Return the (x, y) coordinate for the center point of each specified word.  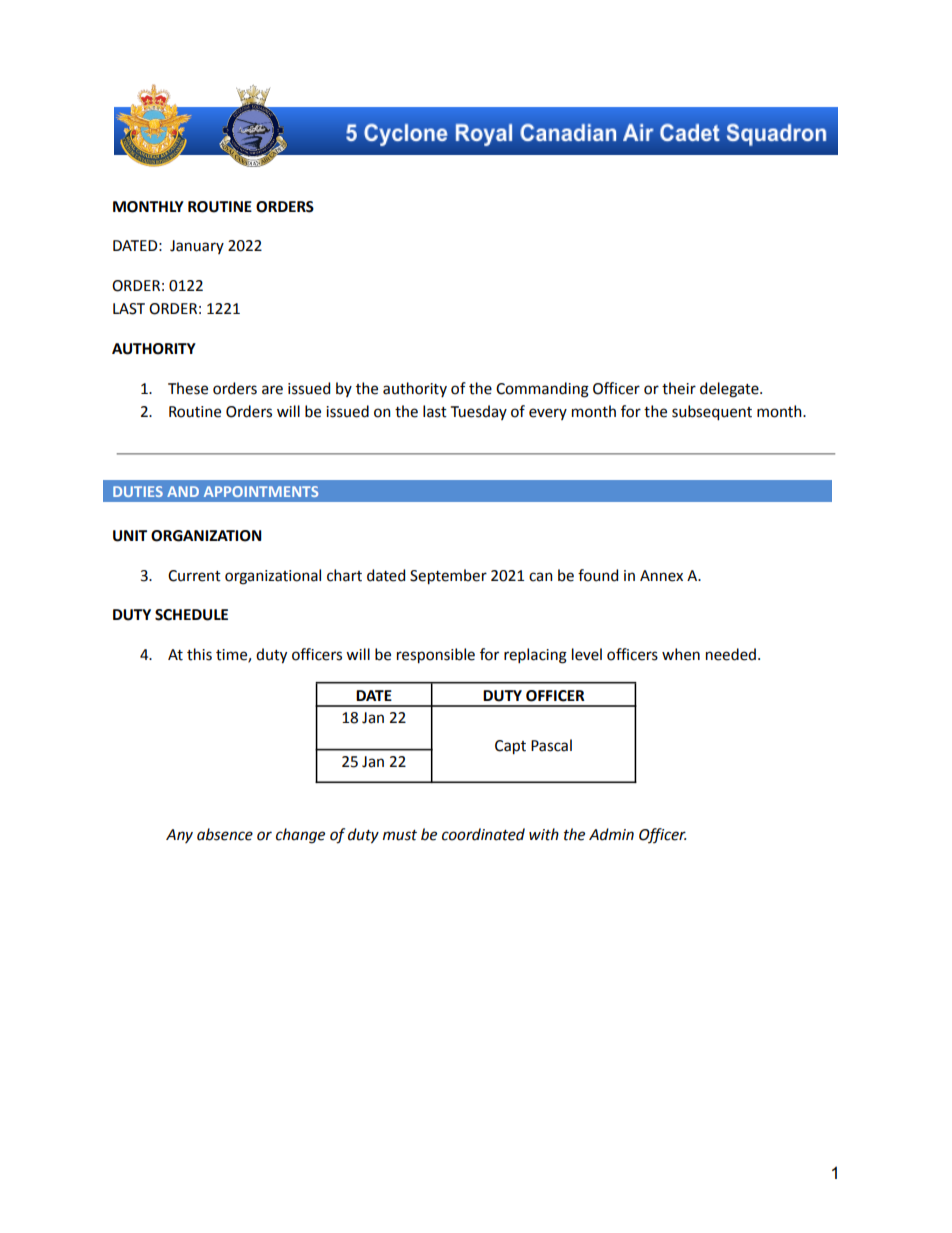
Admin (611, 834)
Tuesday (479, 412)
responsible (436, 656)
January (197, 247)
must (400, 835)
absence (225, 834)
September (448, 577)
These (188, 388)
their (679, 388)
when (681, 654)
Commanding (542, 390)
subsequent (712, 413)
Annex (661, 576)
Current (194, 576)
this (199, 654)
